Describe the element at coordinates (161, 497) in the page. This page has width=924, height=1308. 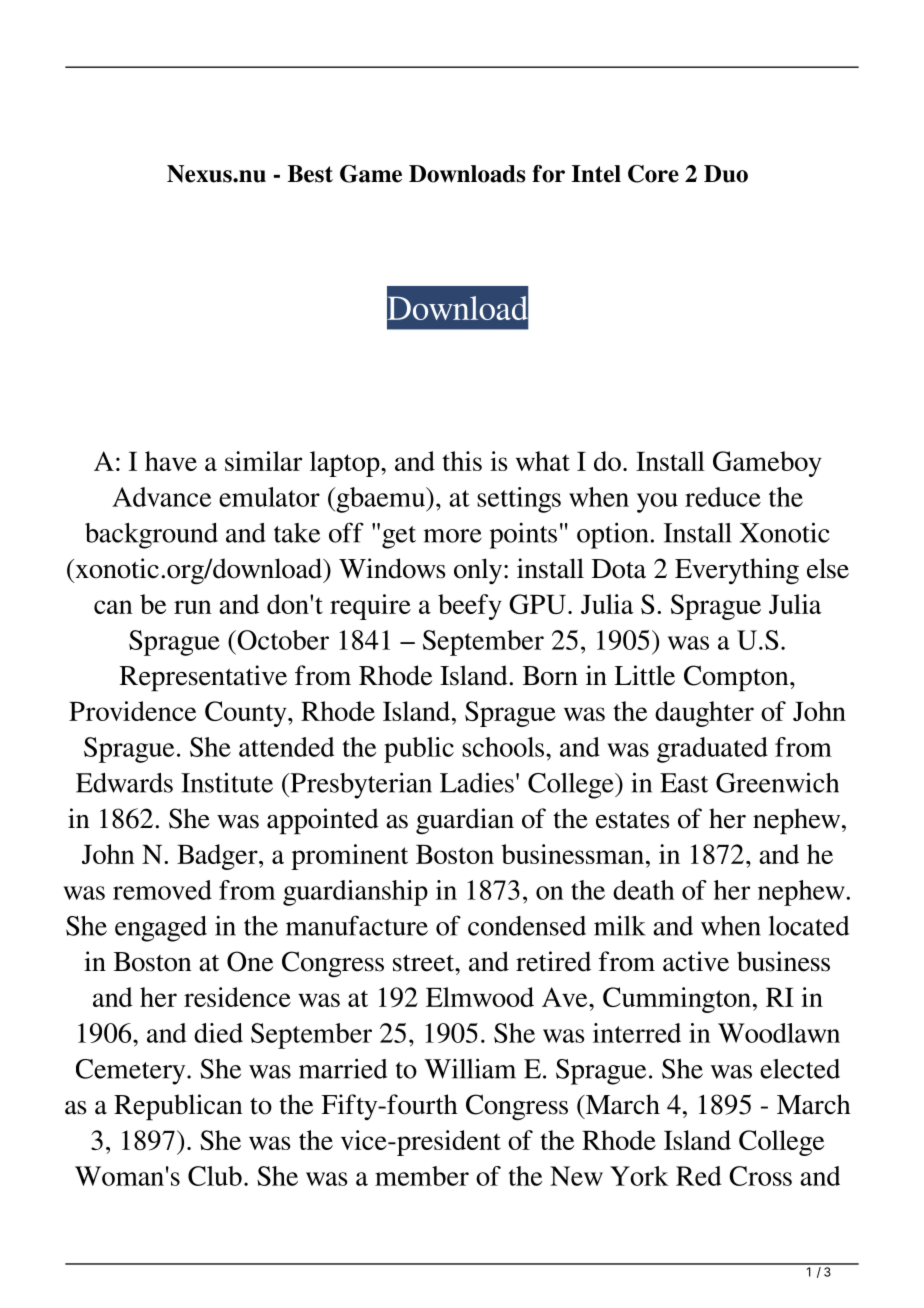
I see `Advance` at that location.
